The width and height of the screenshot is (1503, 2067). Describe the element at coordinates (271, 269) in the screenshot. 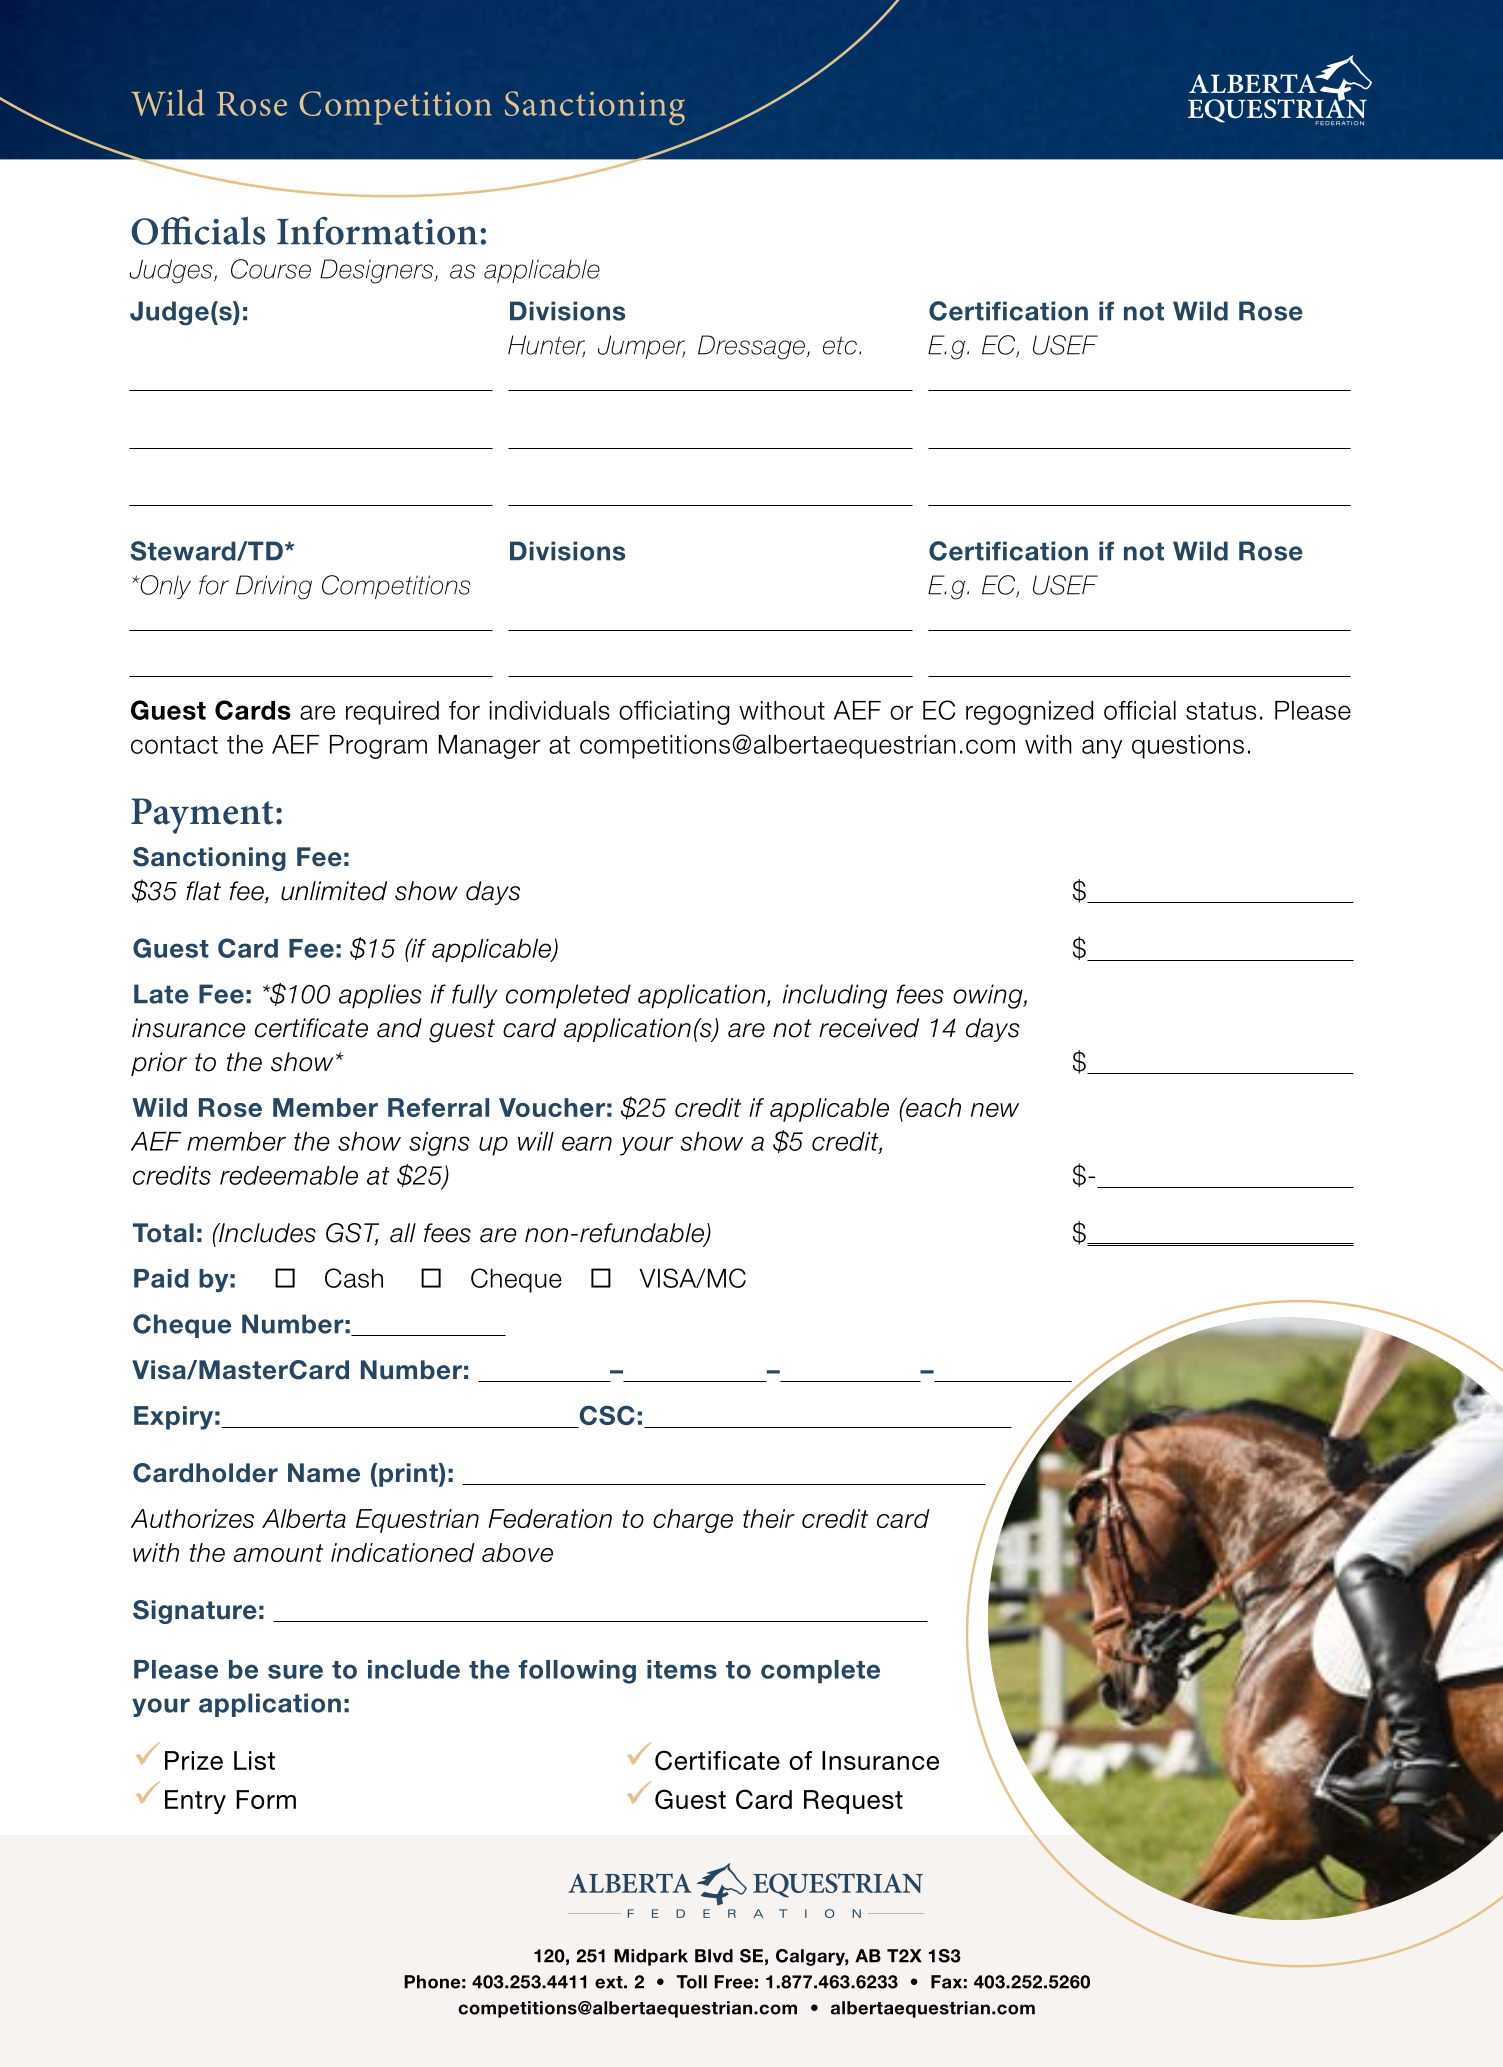

I see `Course` at that location.
